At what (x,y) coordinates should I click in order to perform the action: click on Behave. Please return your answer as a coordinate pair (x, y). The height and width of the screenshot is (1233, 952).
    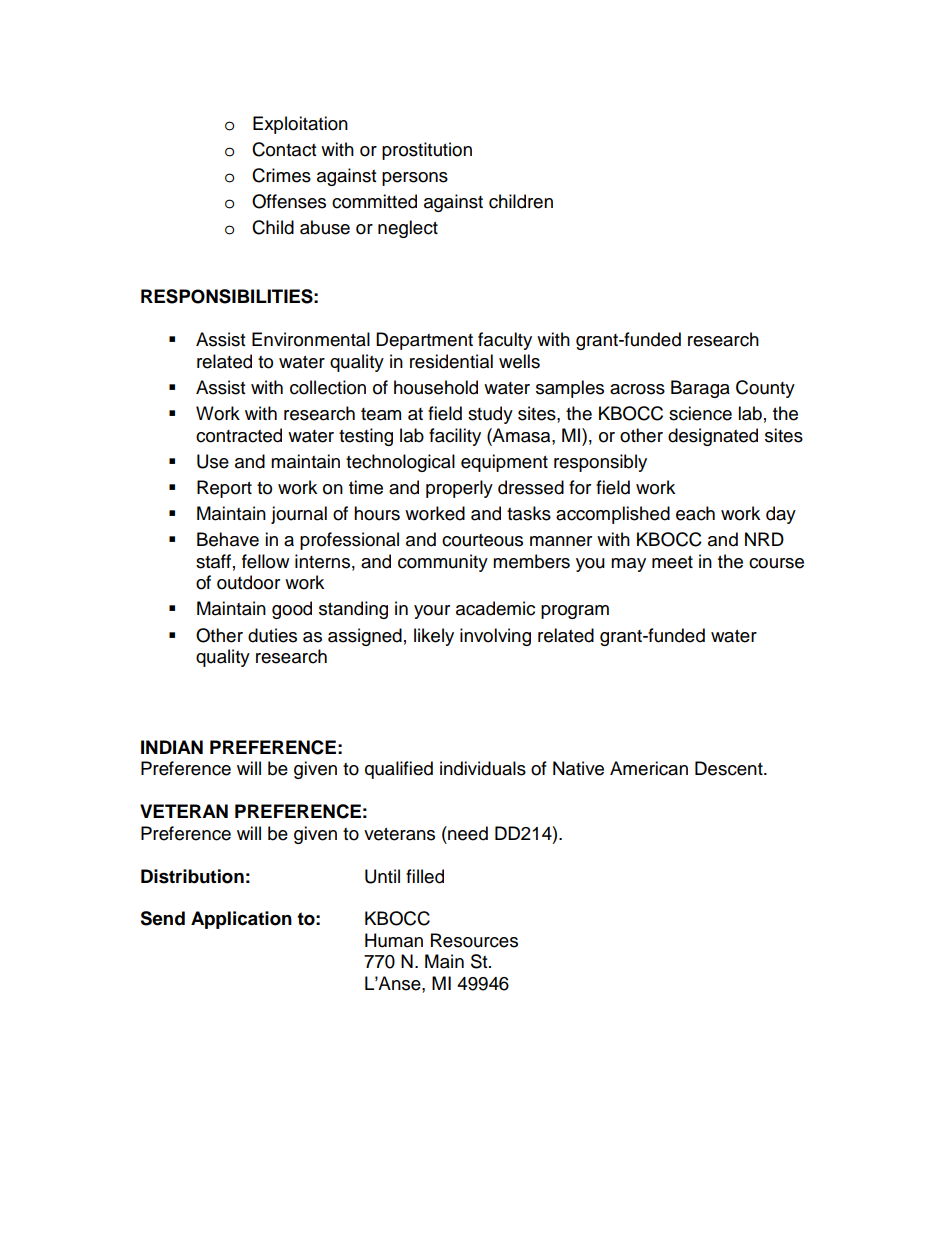
    Looking at the image, I should click on (228, 539).
